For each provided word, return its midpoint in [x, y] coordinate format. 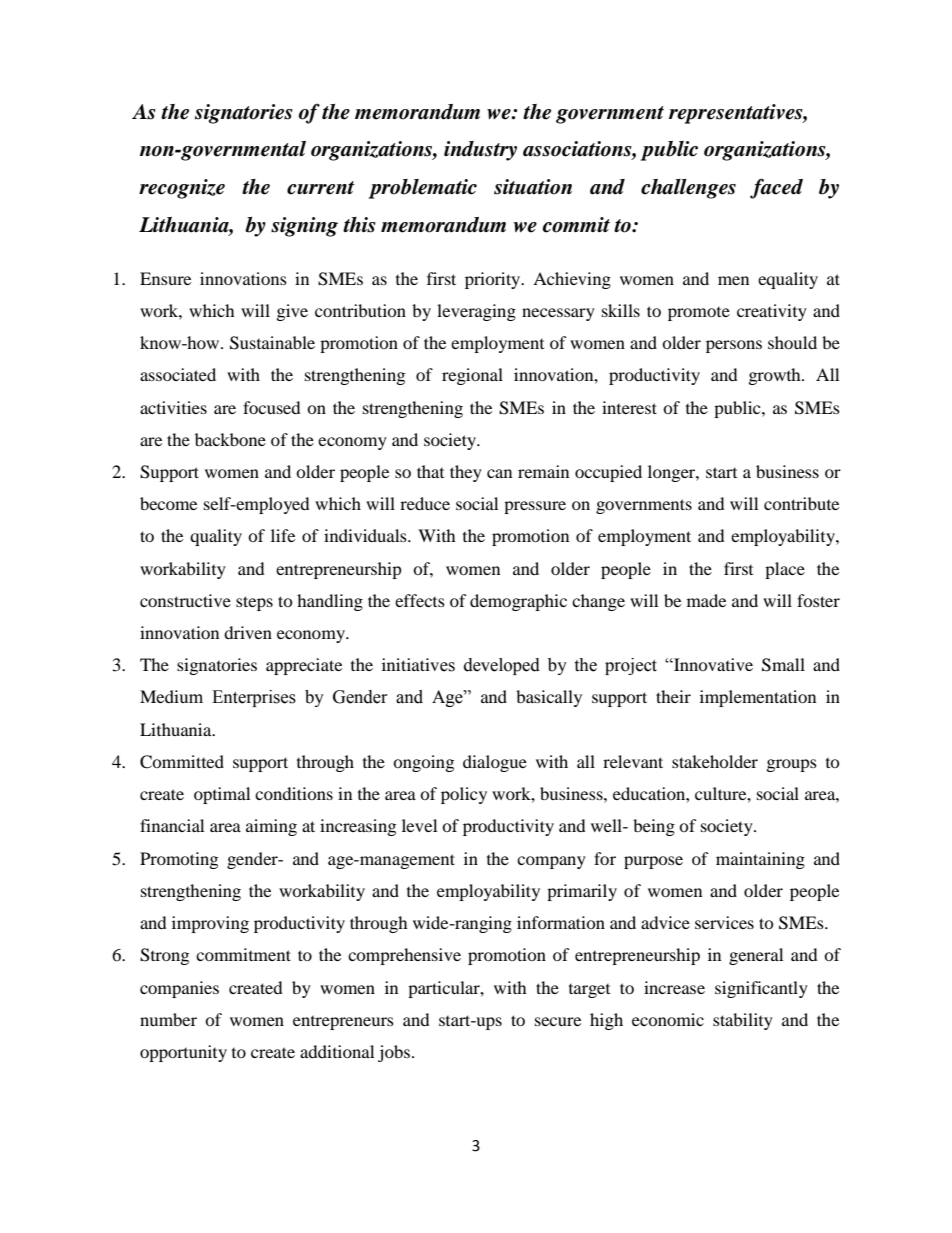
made [706, 600]
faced [776, 188]
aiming [271, 827]
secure [558, 1021]
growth [776, 376]
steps [254, 603]
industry [480, 151]
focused [272, 407]
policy [464, 795]
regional [472, 376]
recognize [182, 189]
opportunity [183, 1053]
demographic [518, 602]
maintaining [760, 860]
